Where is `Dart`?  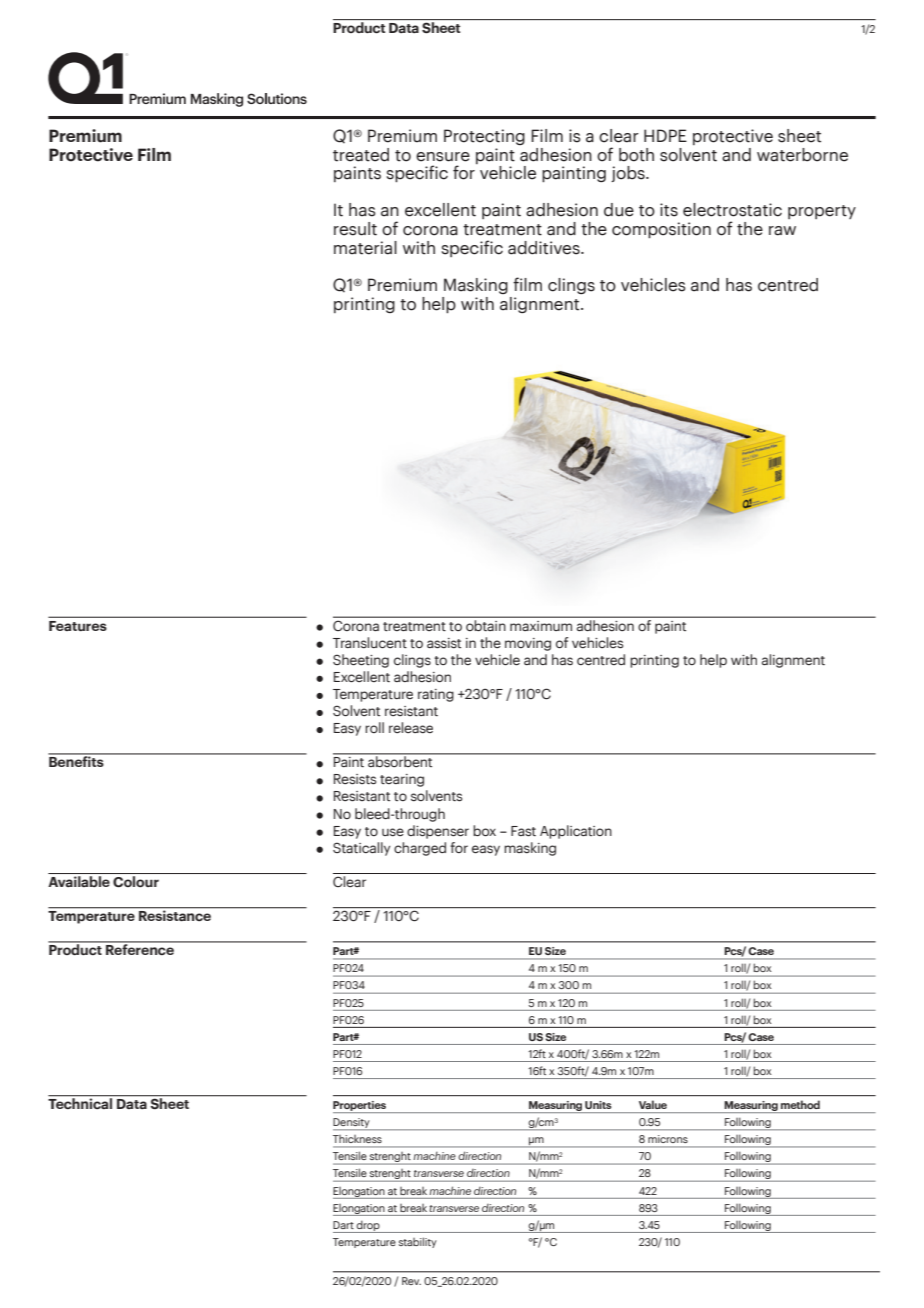 Dart is located at coordinates (343, 1225).
